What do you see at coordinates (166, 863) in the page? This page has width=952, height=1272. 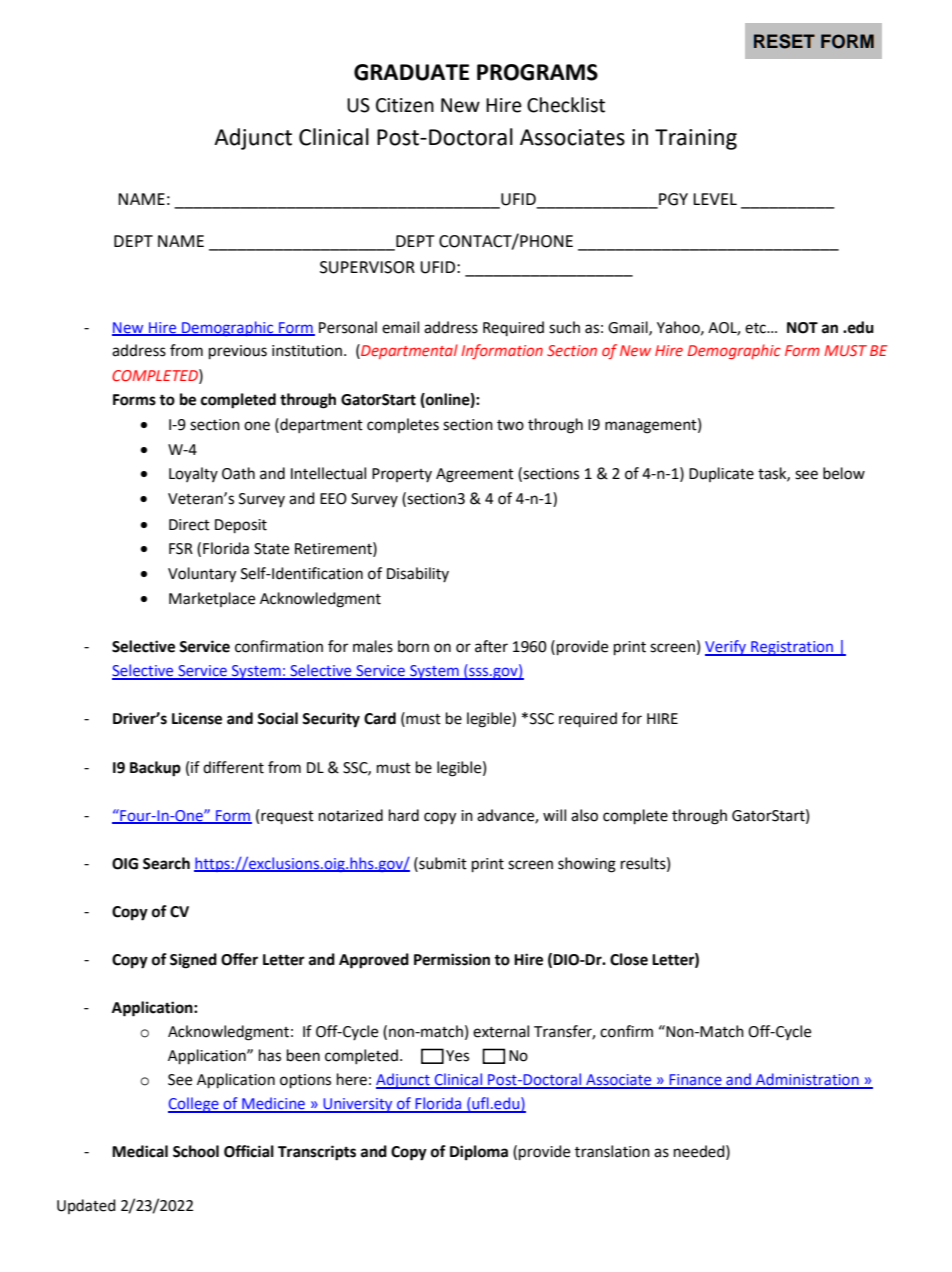 I see `Search` at bounding box center [166, 863].
